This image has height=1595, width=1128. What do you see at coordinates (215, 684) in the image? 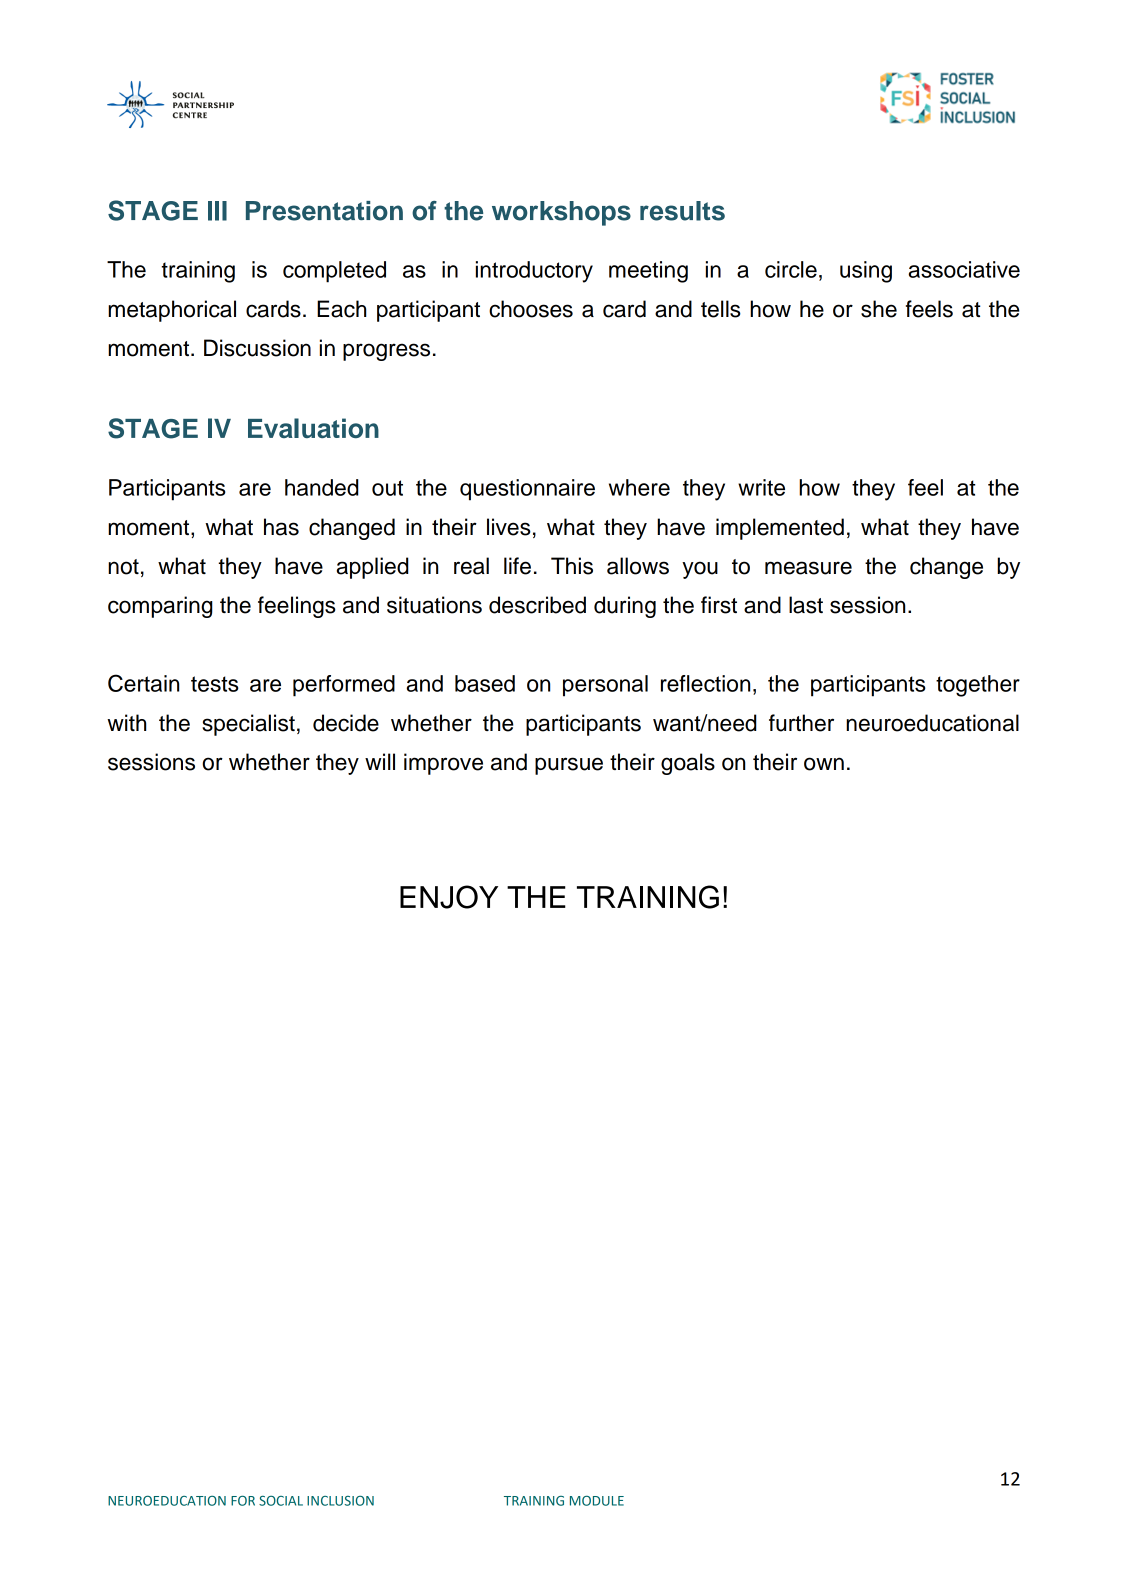
I see `tests` at bounding box center [215, 684].
